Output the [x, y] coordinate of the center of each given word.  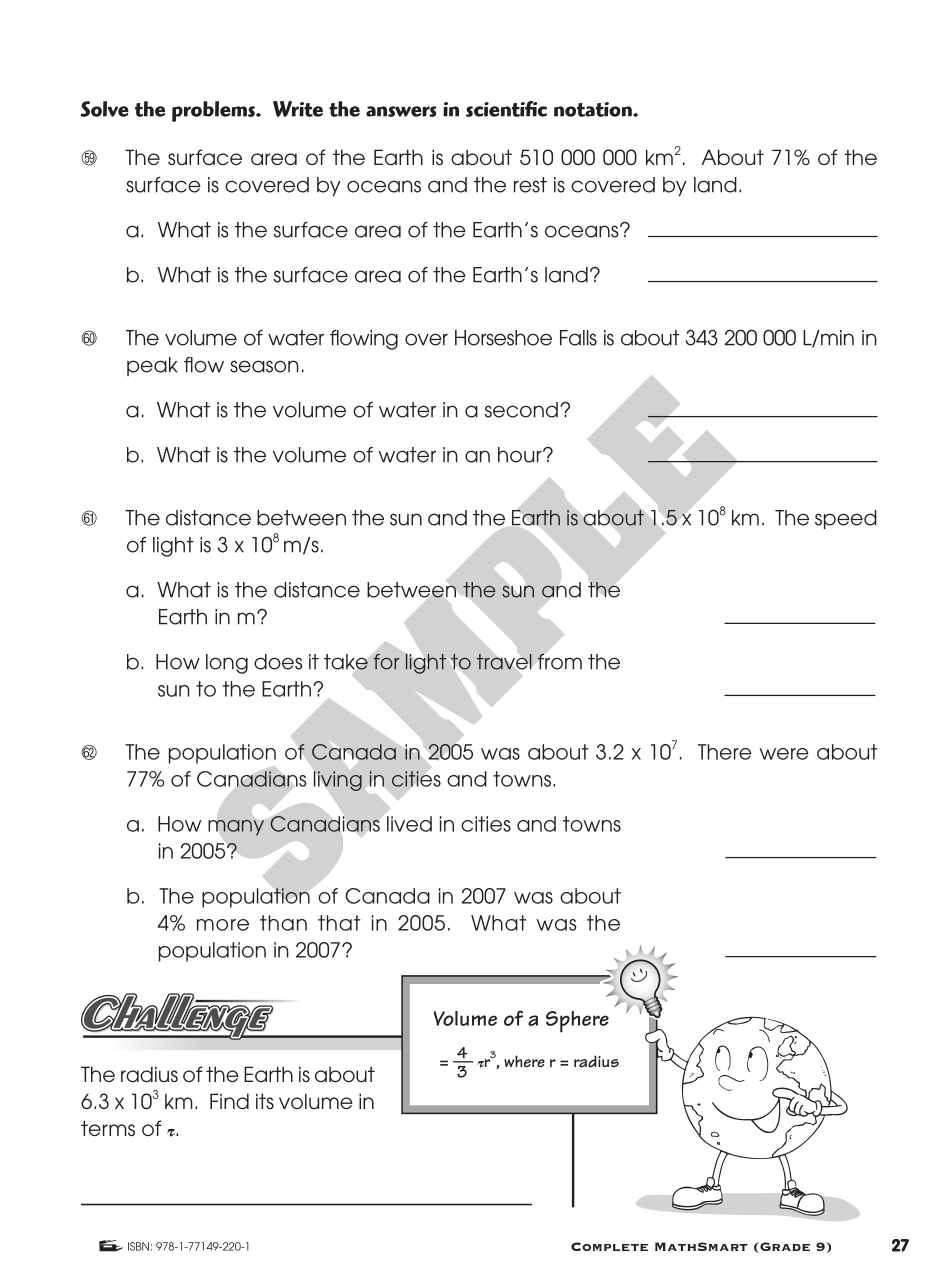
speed [846, 519]
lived [409, 824]
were [784, 754]
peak [152, 366]
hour [521, 455]
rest [530, 185]
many [236, 828]
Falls [578, 338]
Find [229, 1101]
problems [214, 111]
